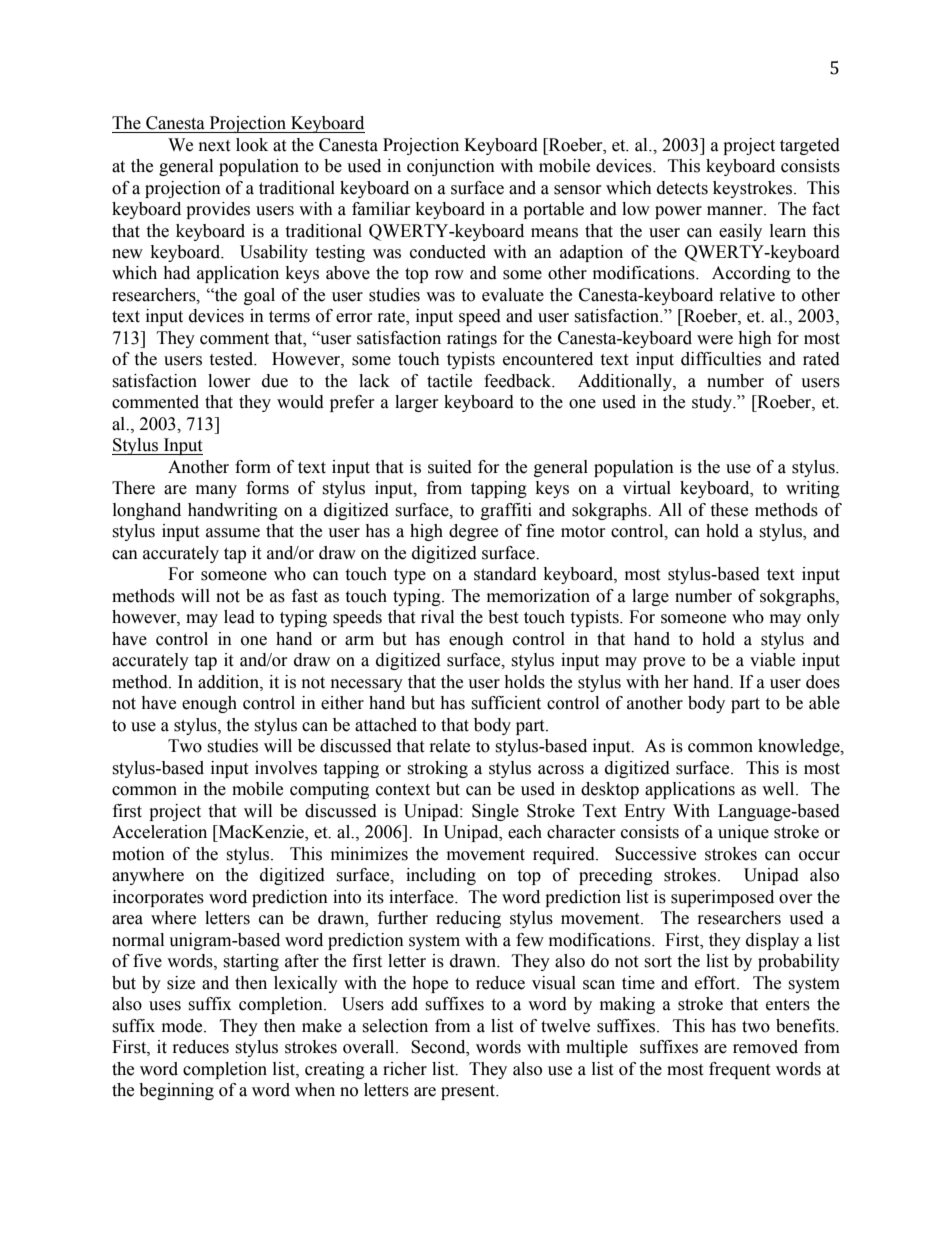 The image size is (952, 1233). I want to click on manner, so click(736, 211).
